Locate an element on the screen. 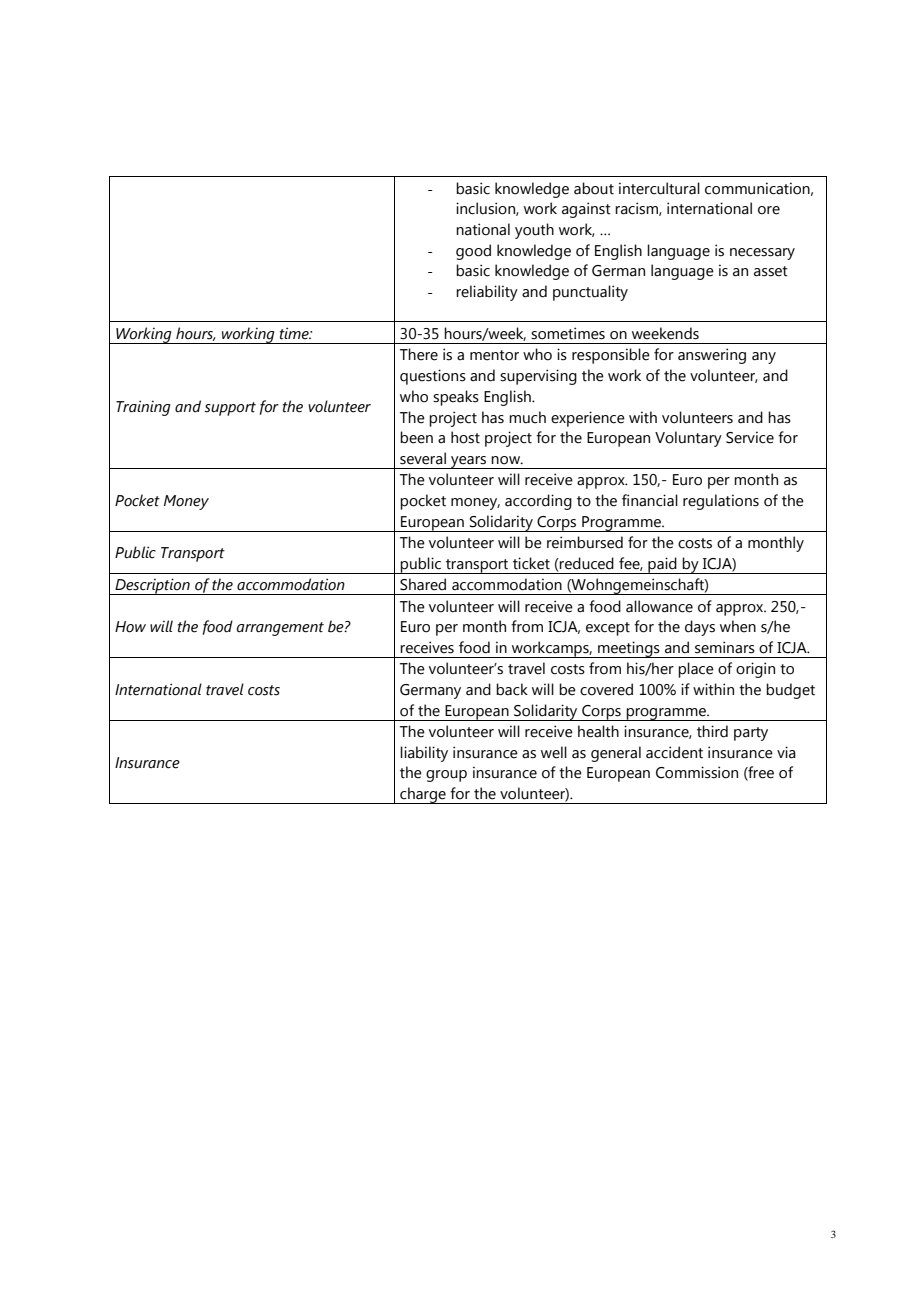 Image resolution: width=924 pixels, height=1308 pixels. good is located at coordinates (473, 252).
